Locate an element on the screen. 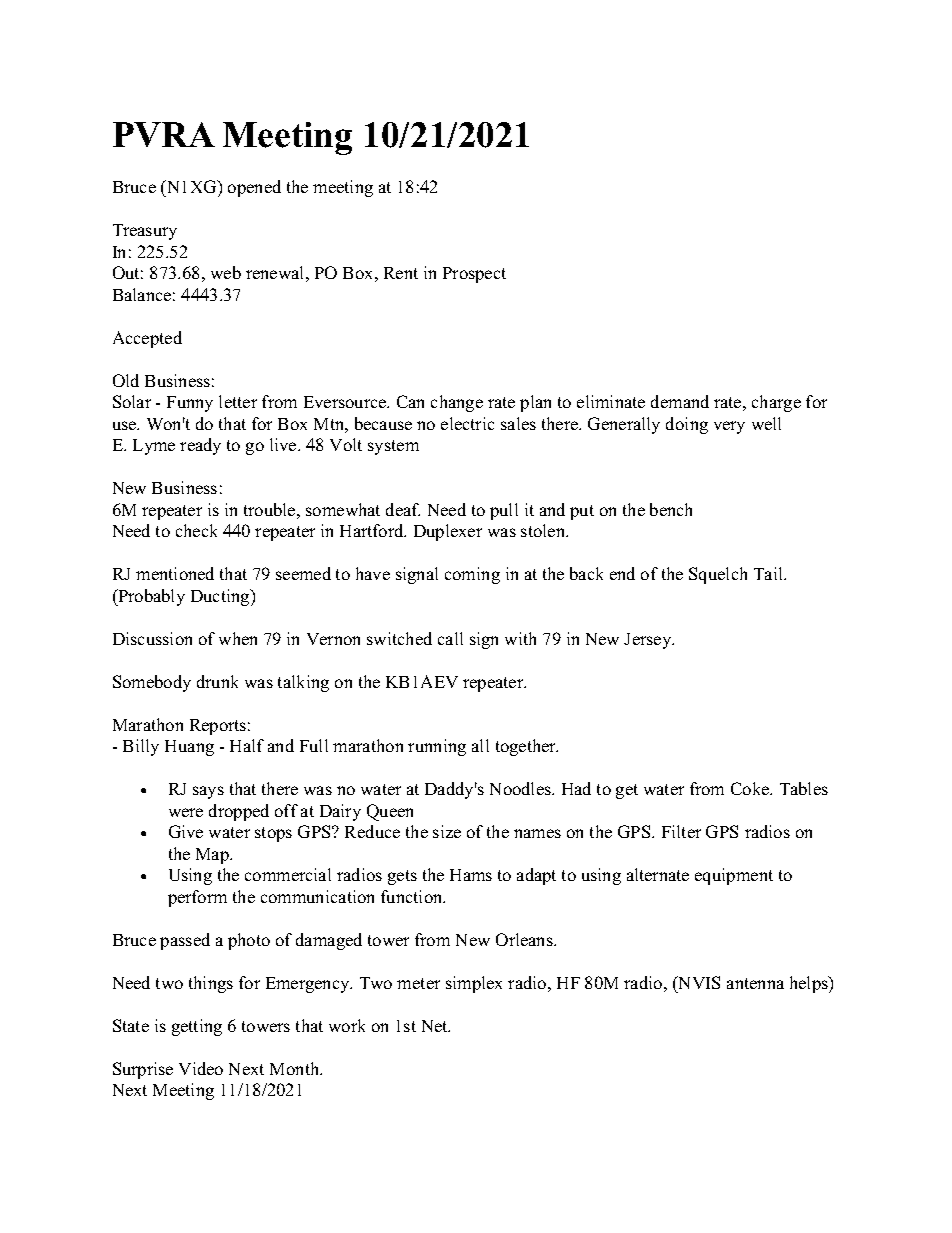  getting is located at coordinates (197, 1027).
